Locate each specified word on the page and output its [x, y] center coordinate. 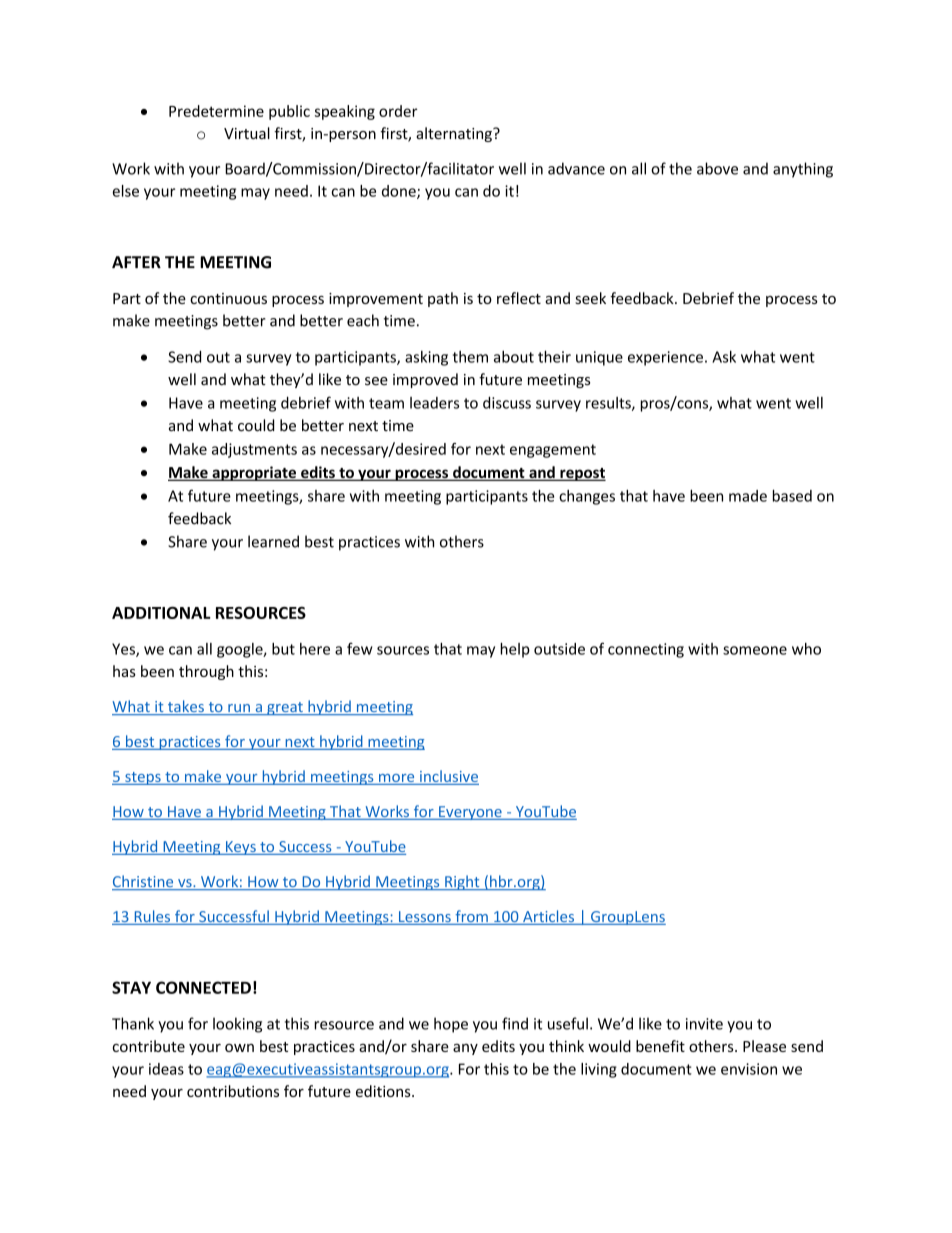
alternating [455, 134]
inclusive [448, 777]
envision [749, 1069]
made [748, 496]
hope [451, 1025]
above [717, 168]
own [239, 1048]
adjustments [254, 450]
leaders [434, 403]
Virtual [247, 133]
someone [755, 650]
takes [185, 707]
